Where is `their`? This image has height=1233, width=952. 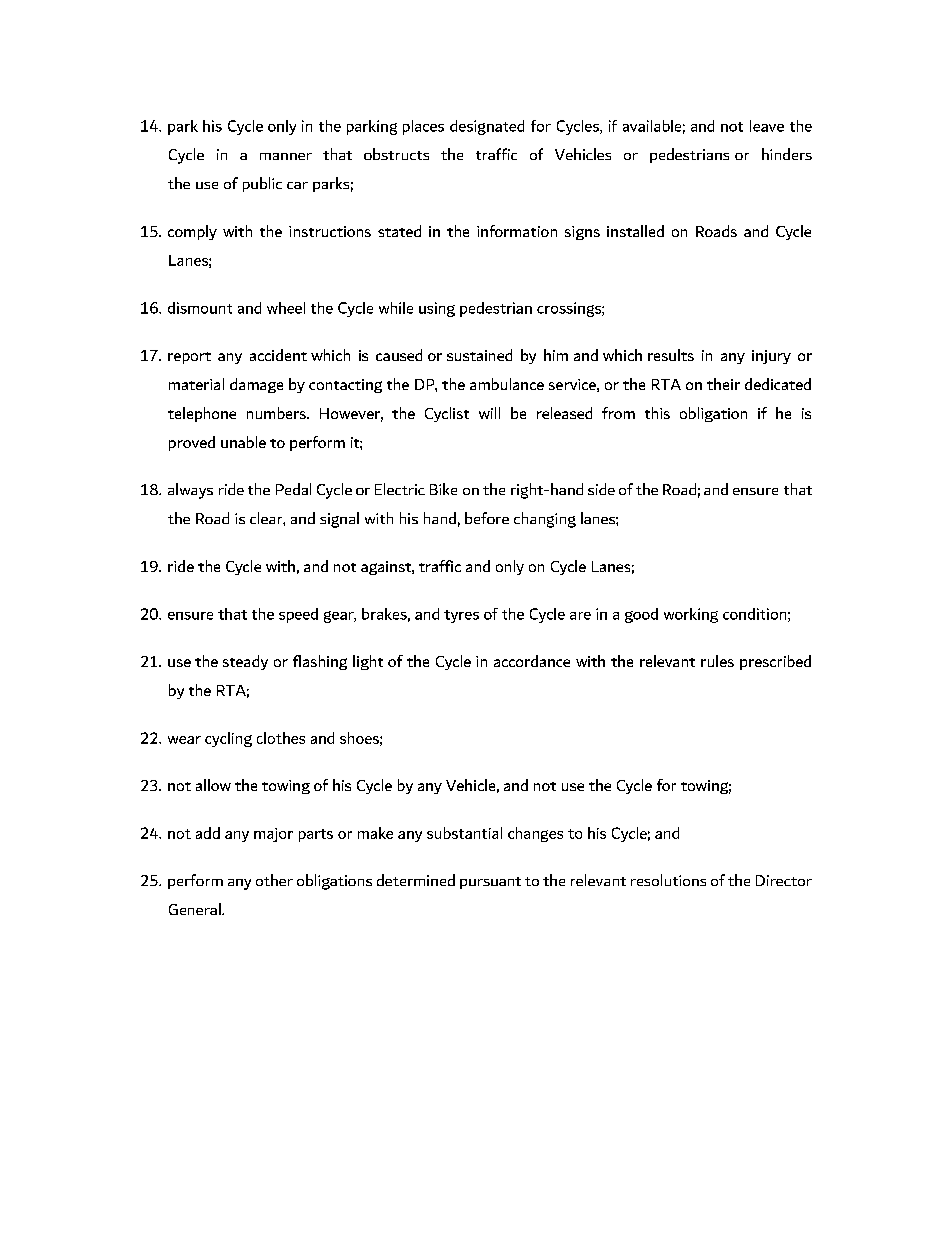
their is located at coordinates (723, 384).
